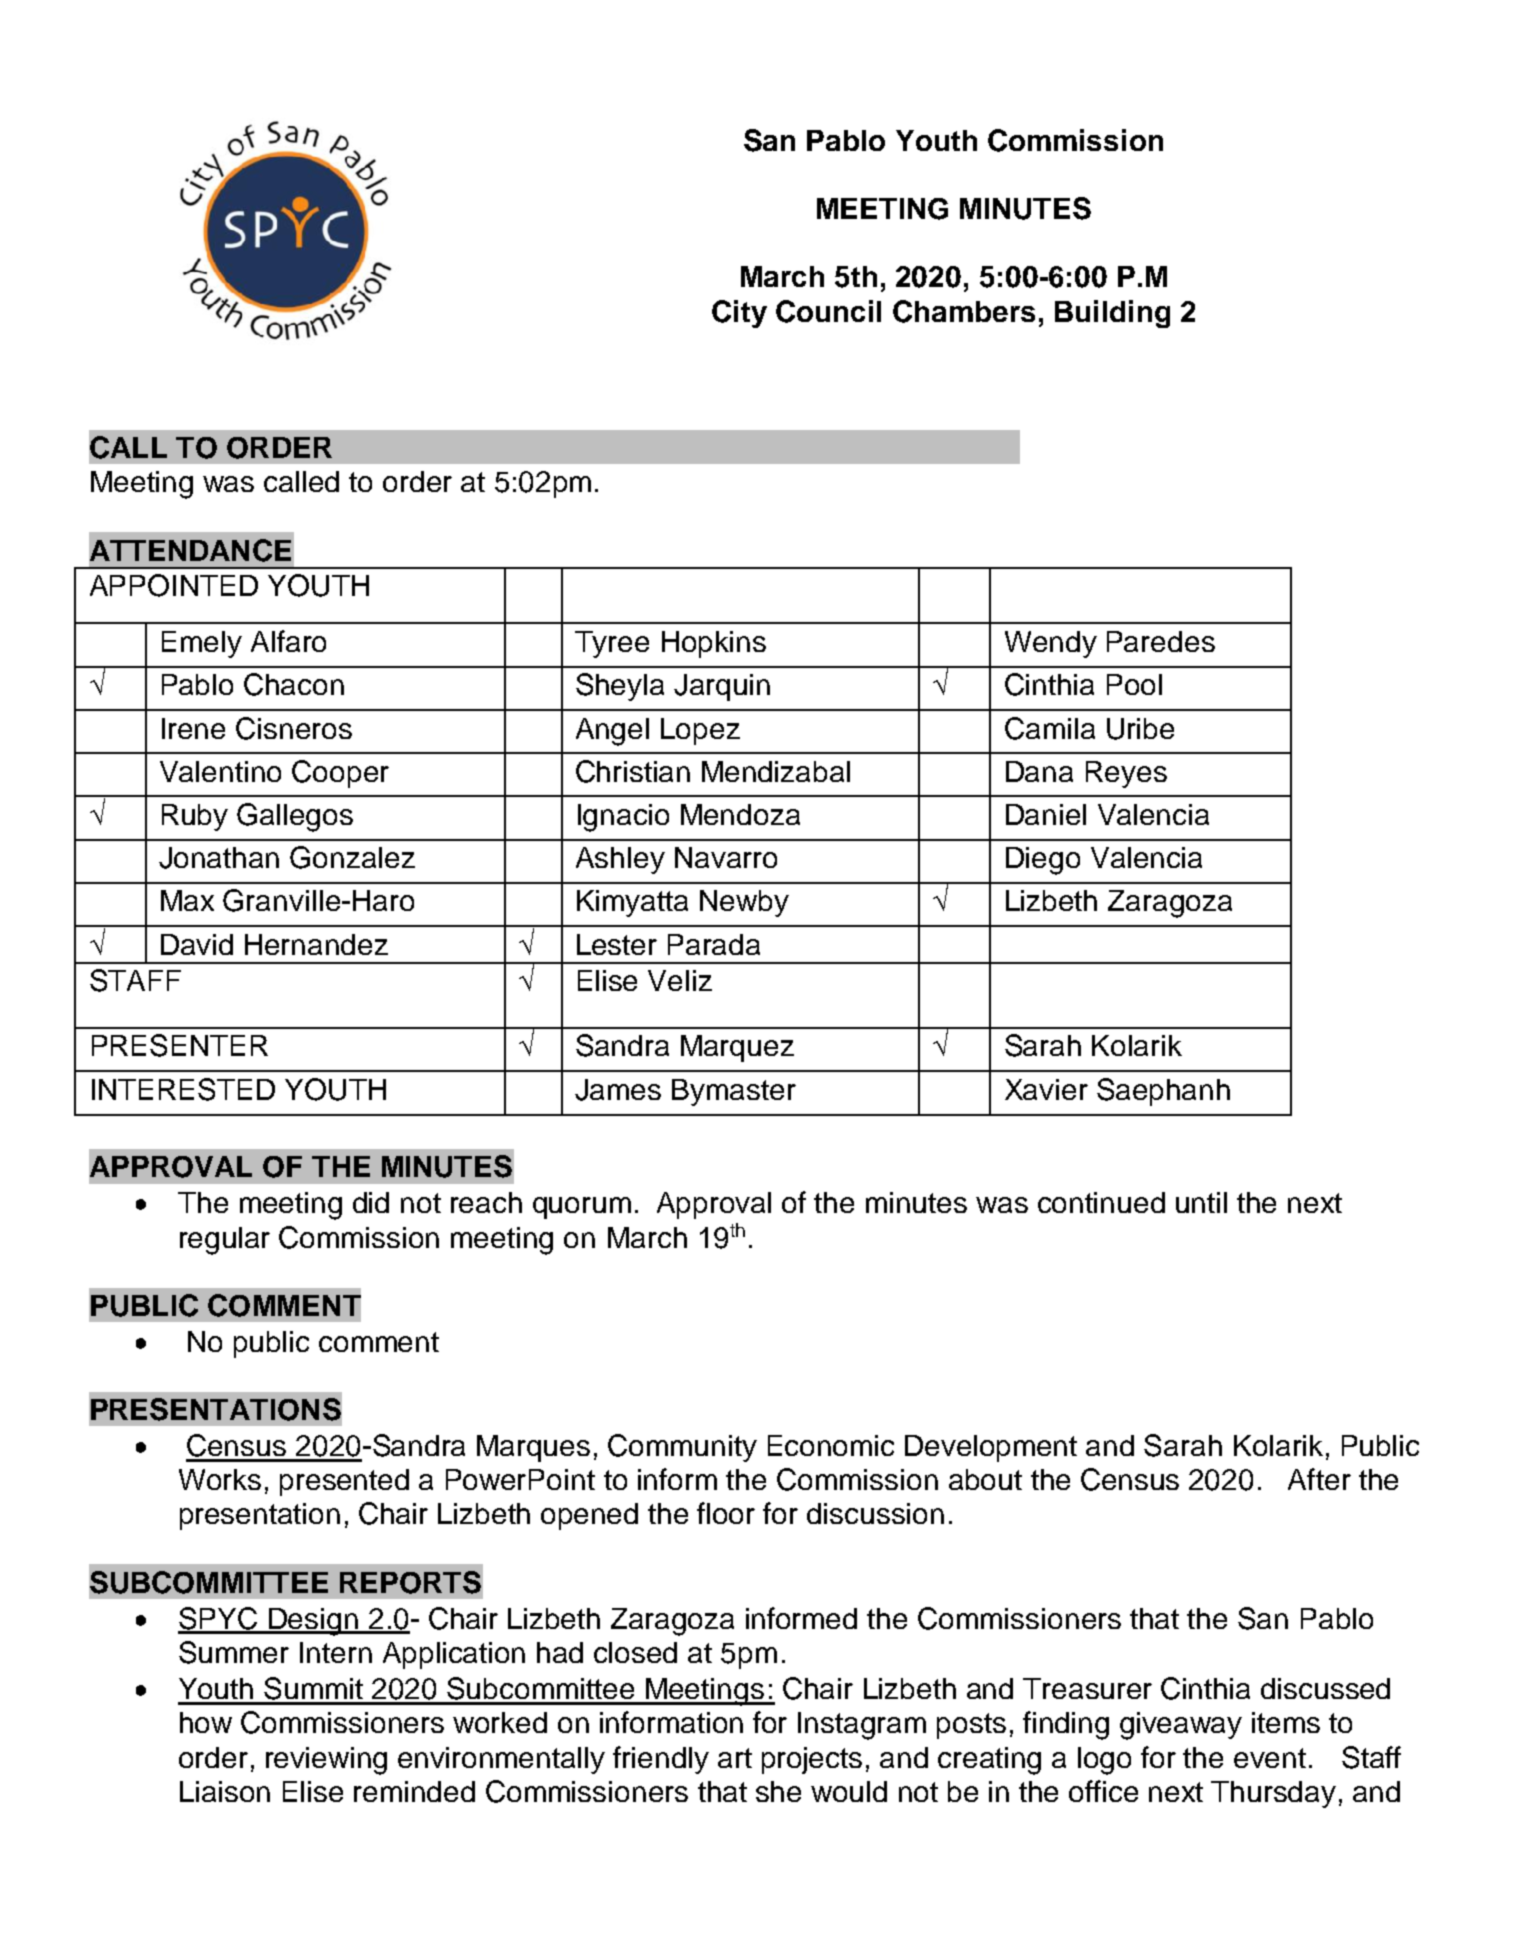 The width and height of the screenshot is (1514, 1959). Describe the element at coordinates (326, 1761) in the screenshot. I see `reviewing` at that location.
